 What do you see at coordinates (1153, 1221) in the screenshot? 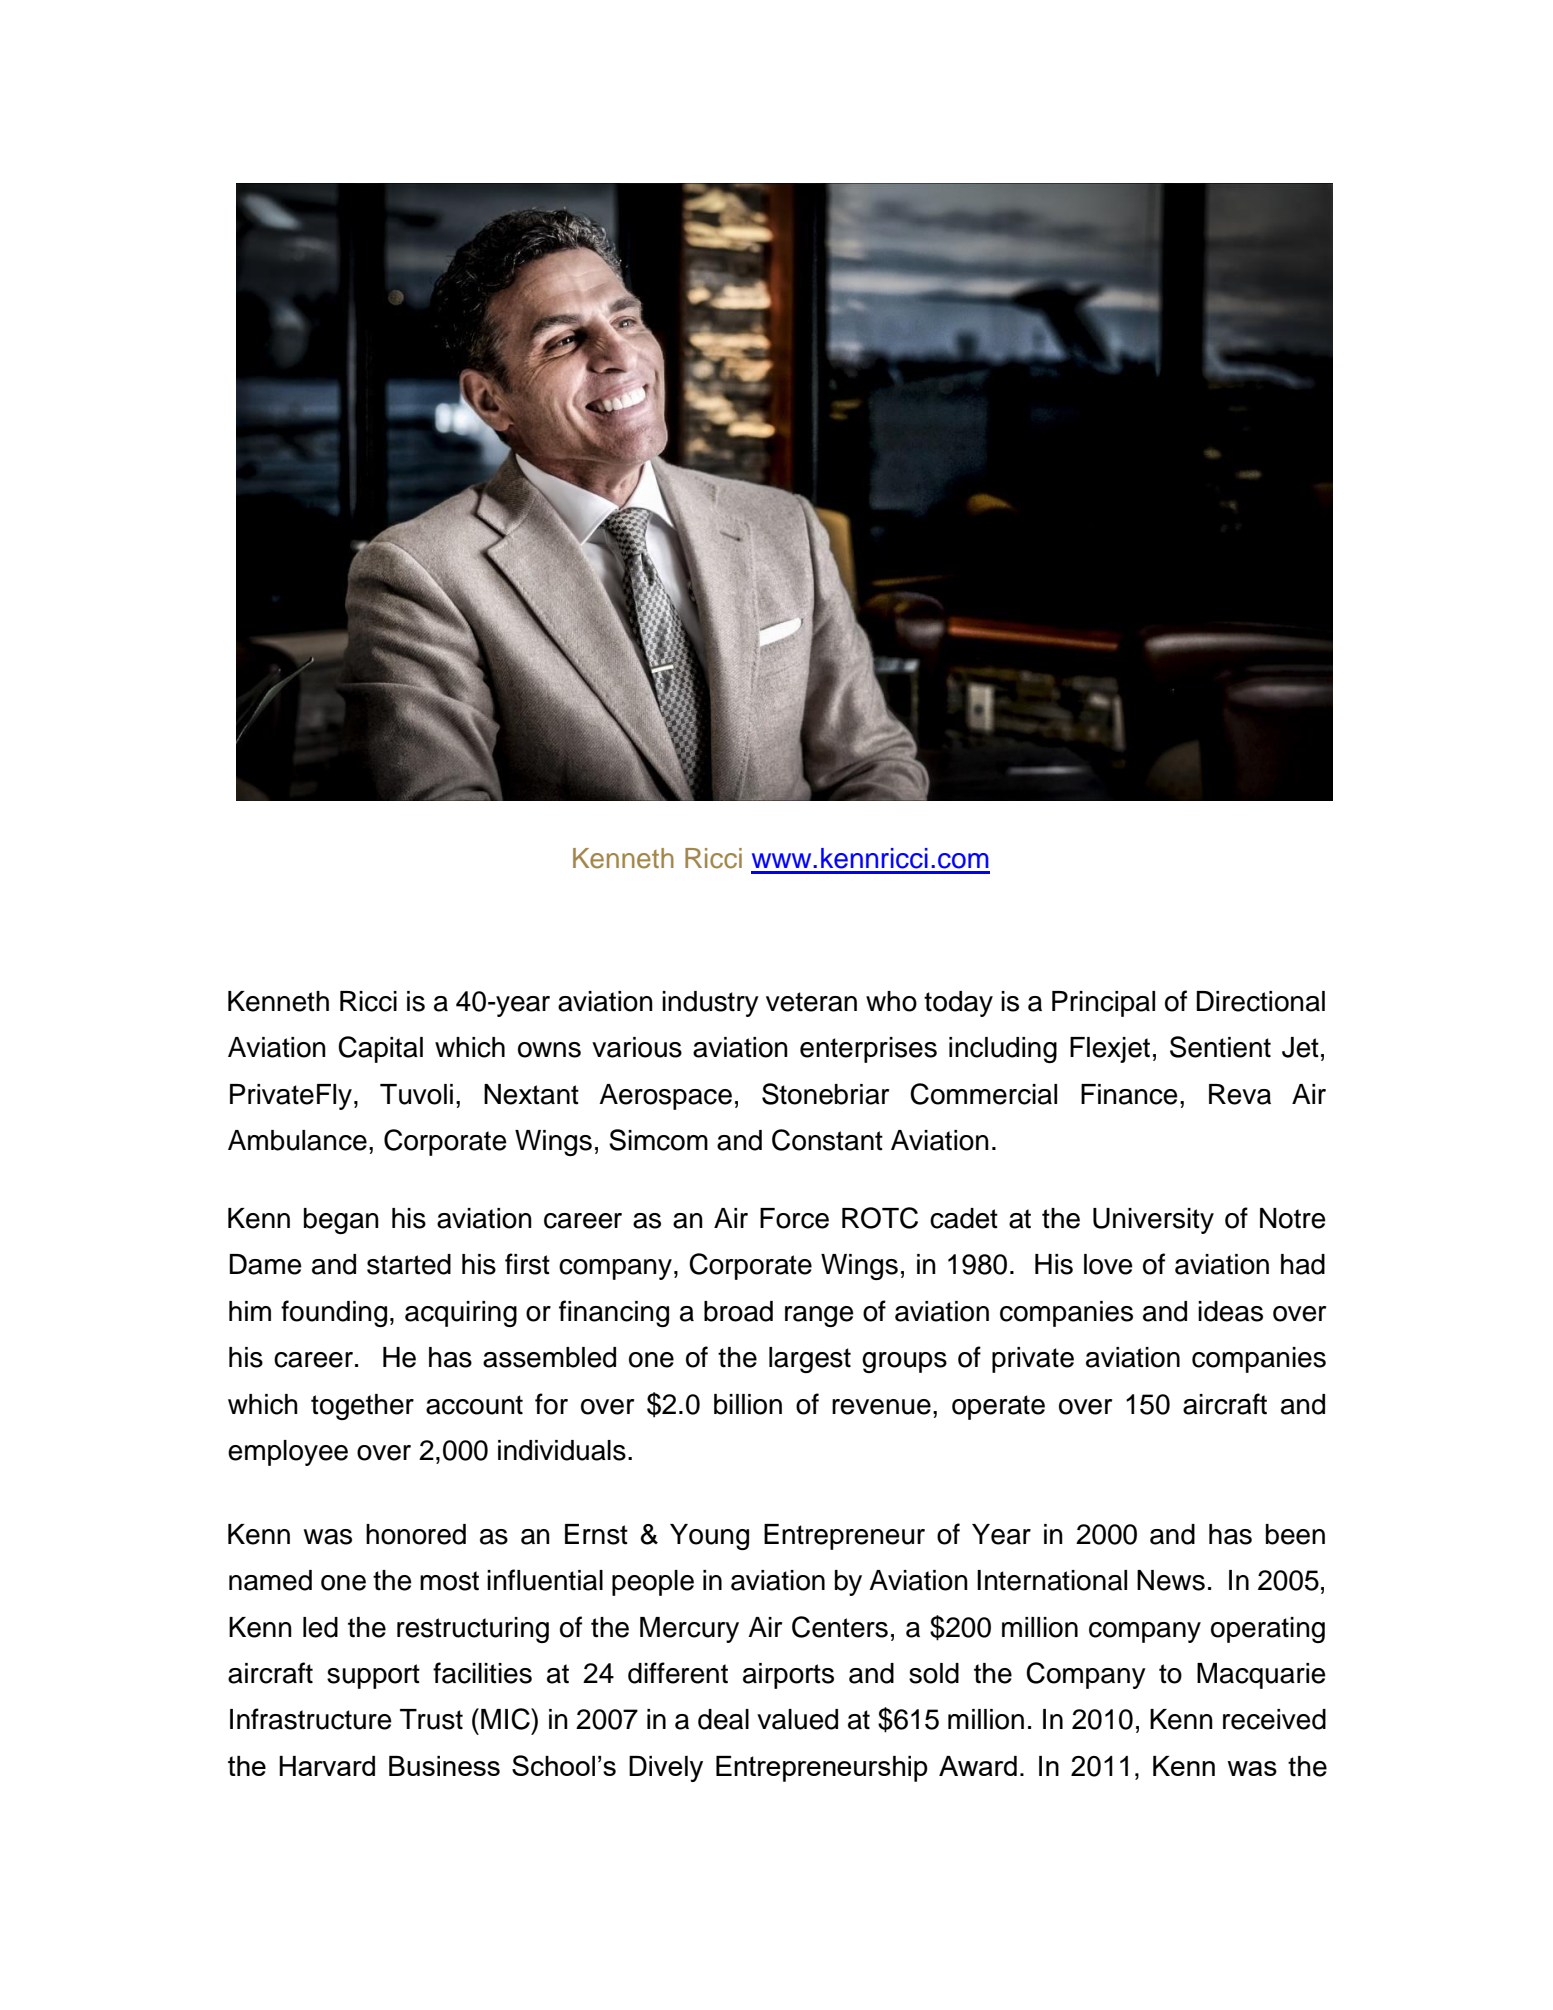
I see `University` at bounding box center [1153, 1221].
